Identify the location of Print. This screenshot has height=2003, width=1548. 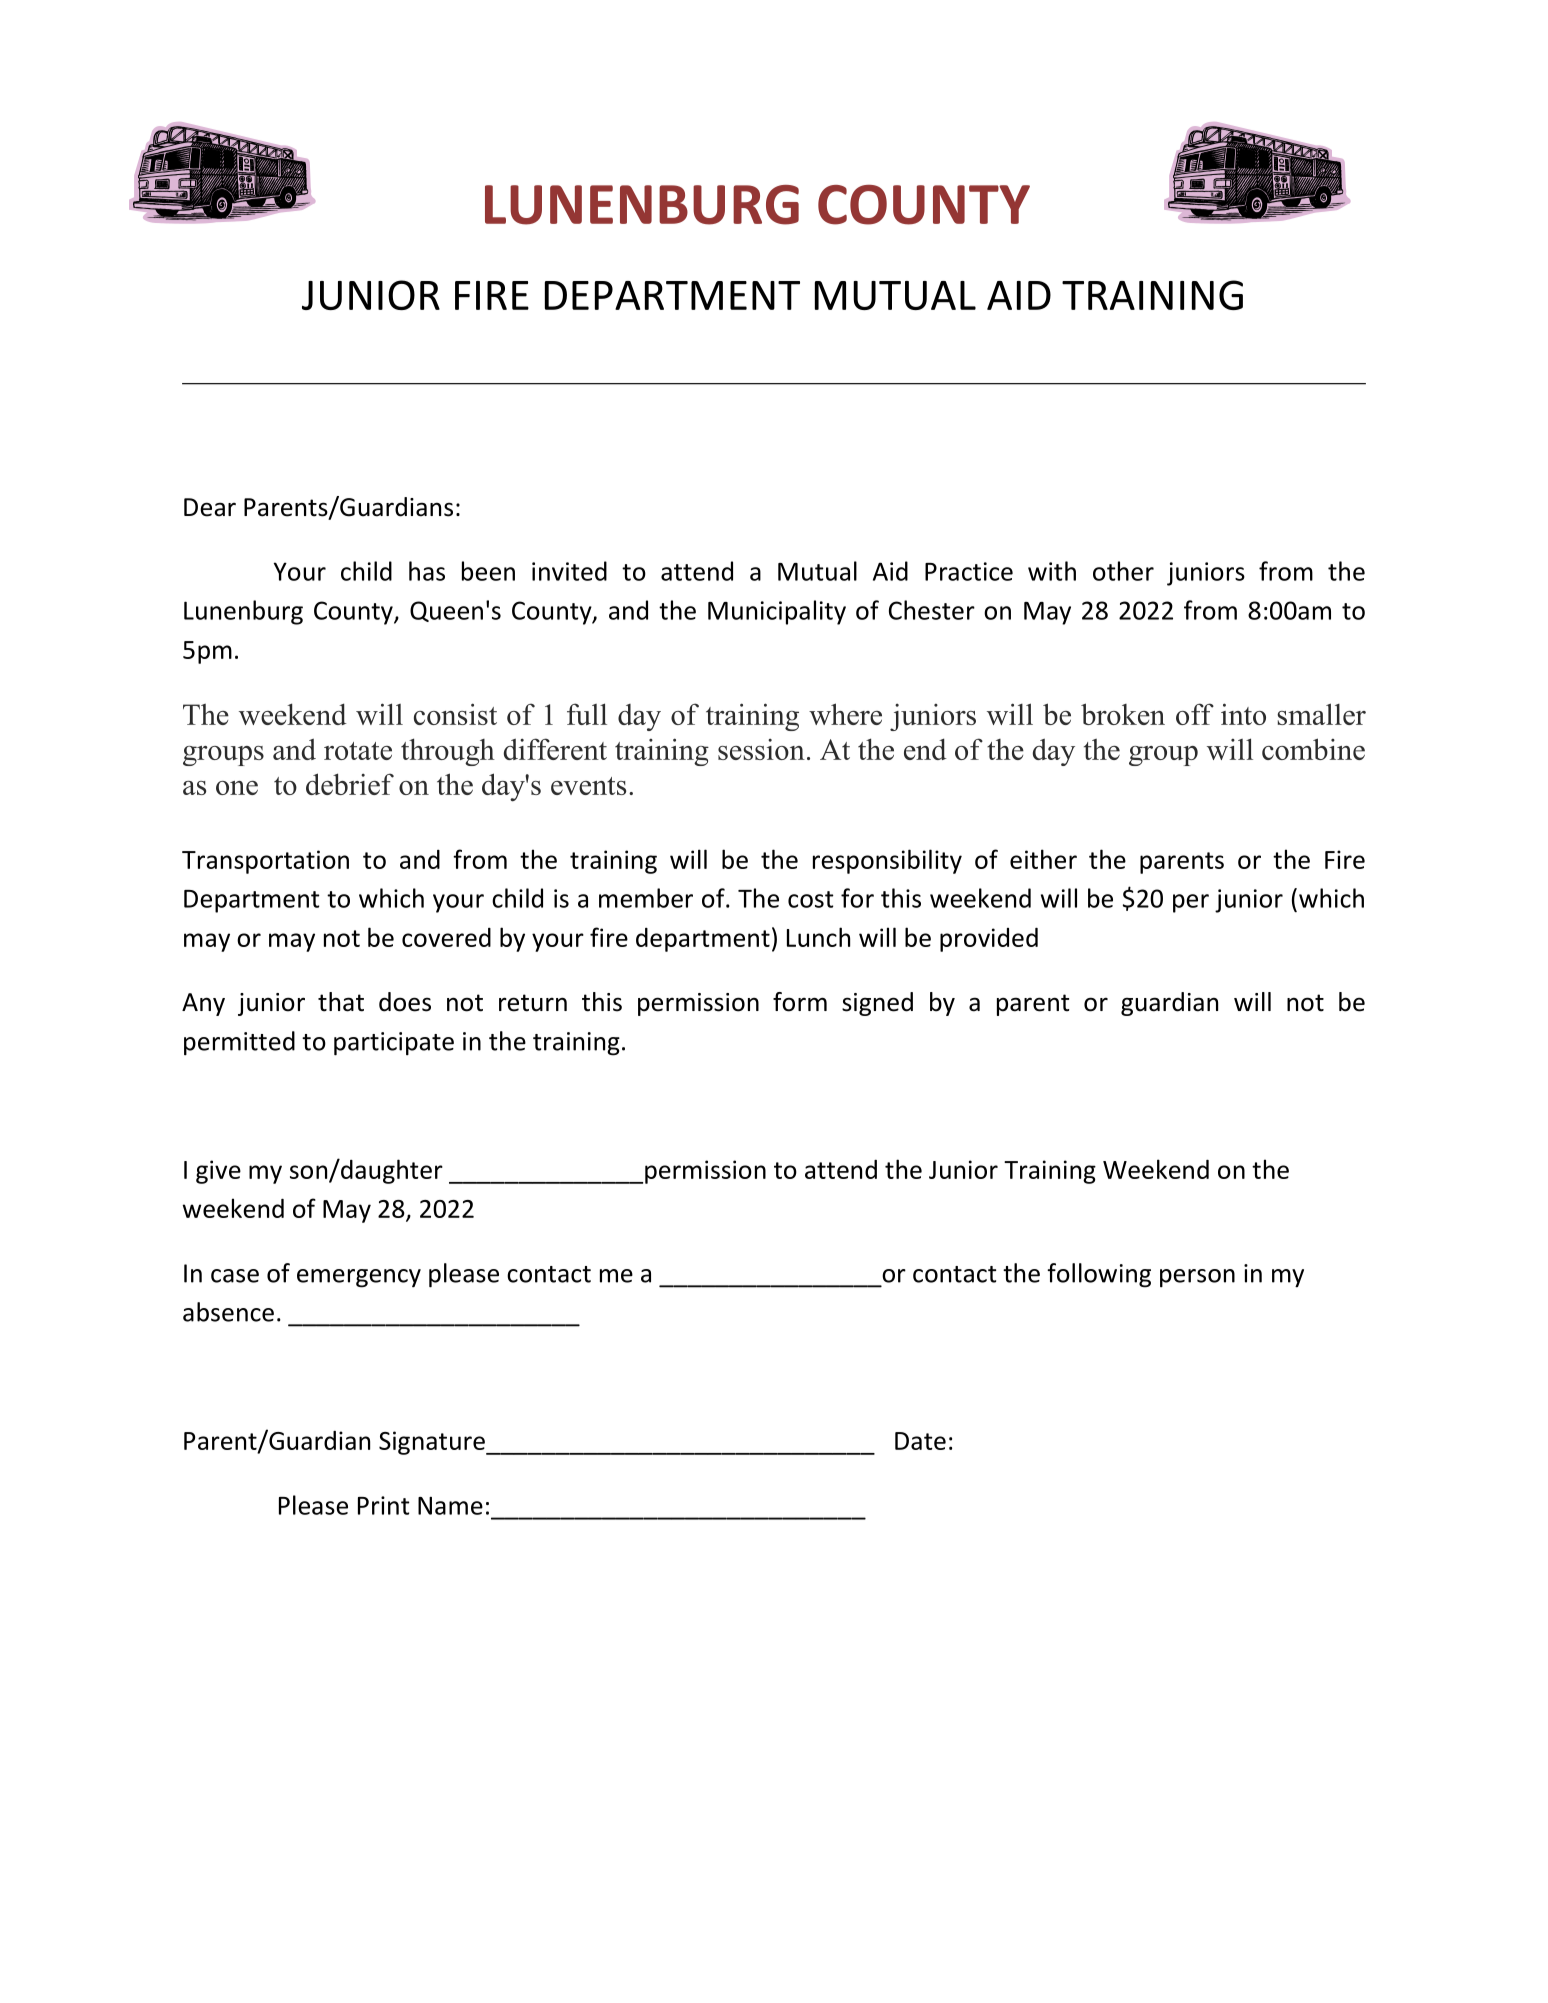
(384, 1505).
